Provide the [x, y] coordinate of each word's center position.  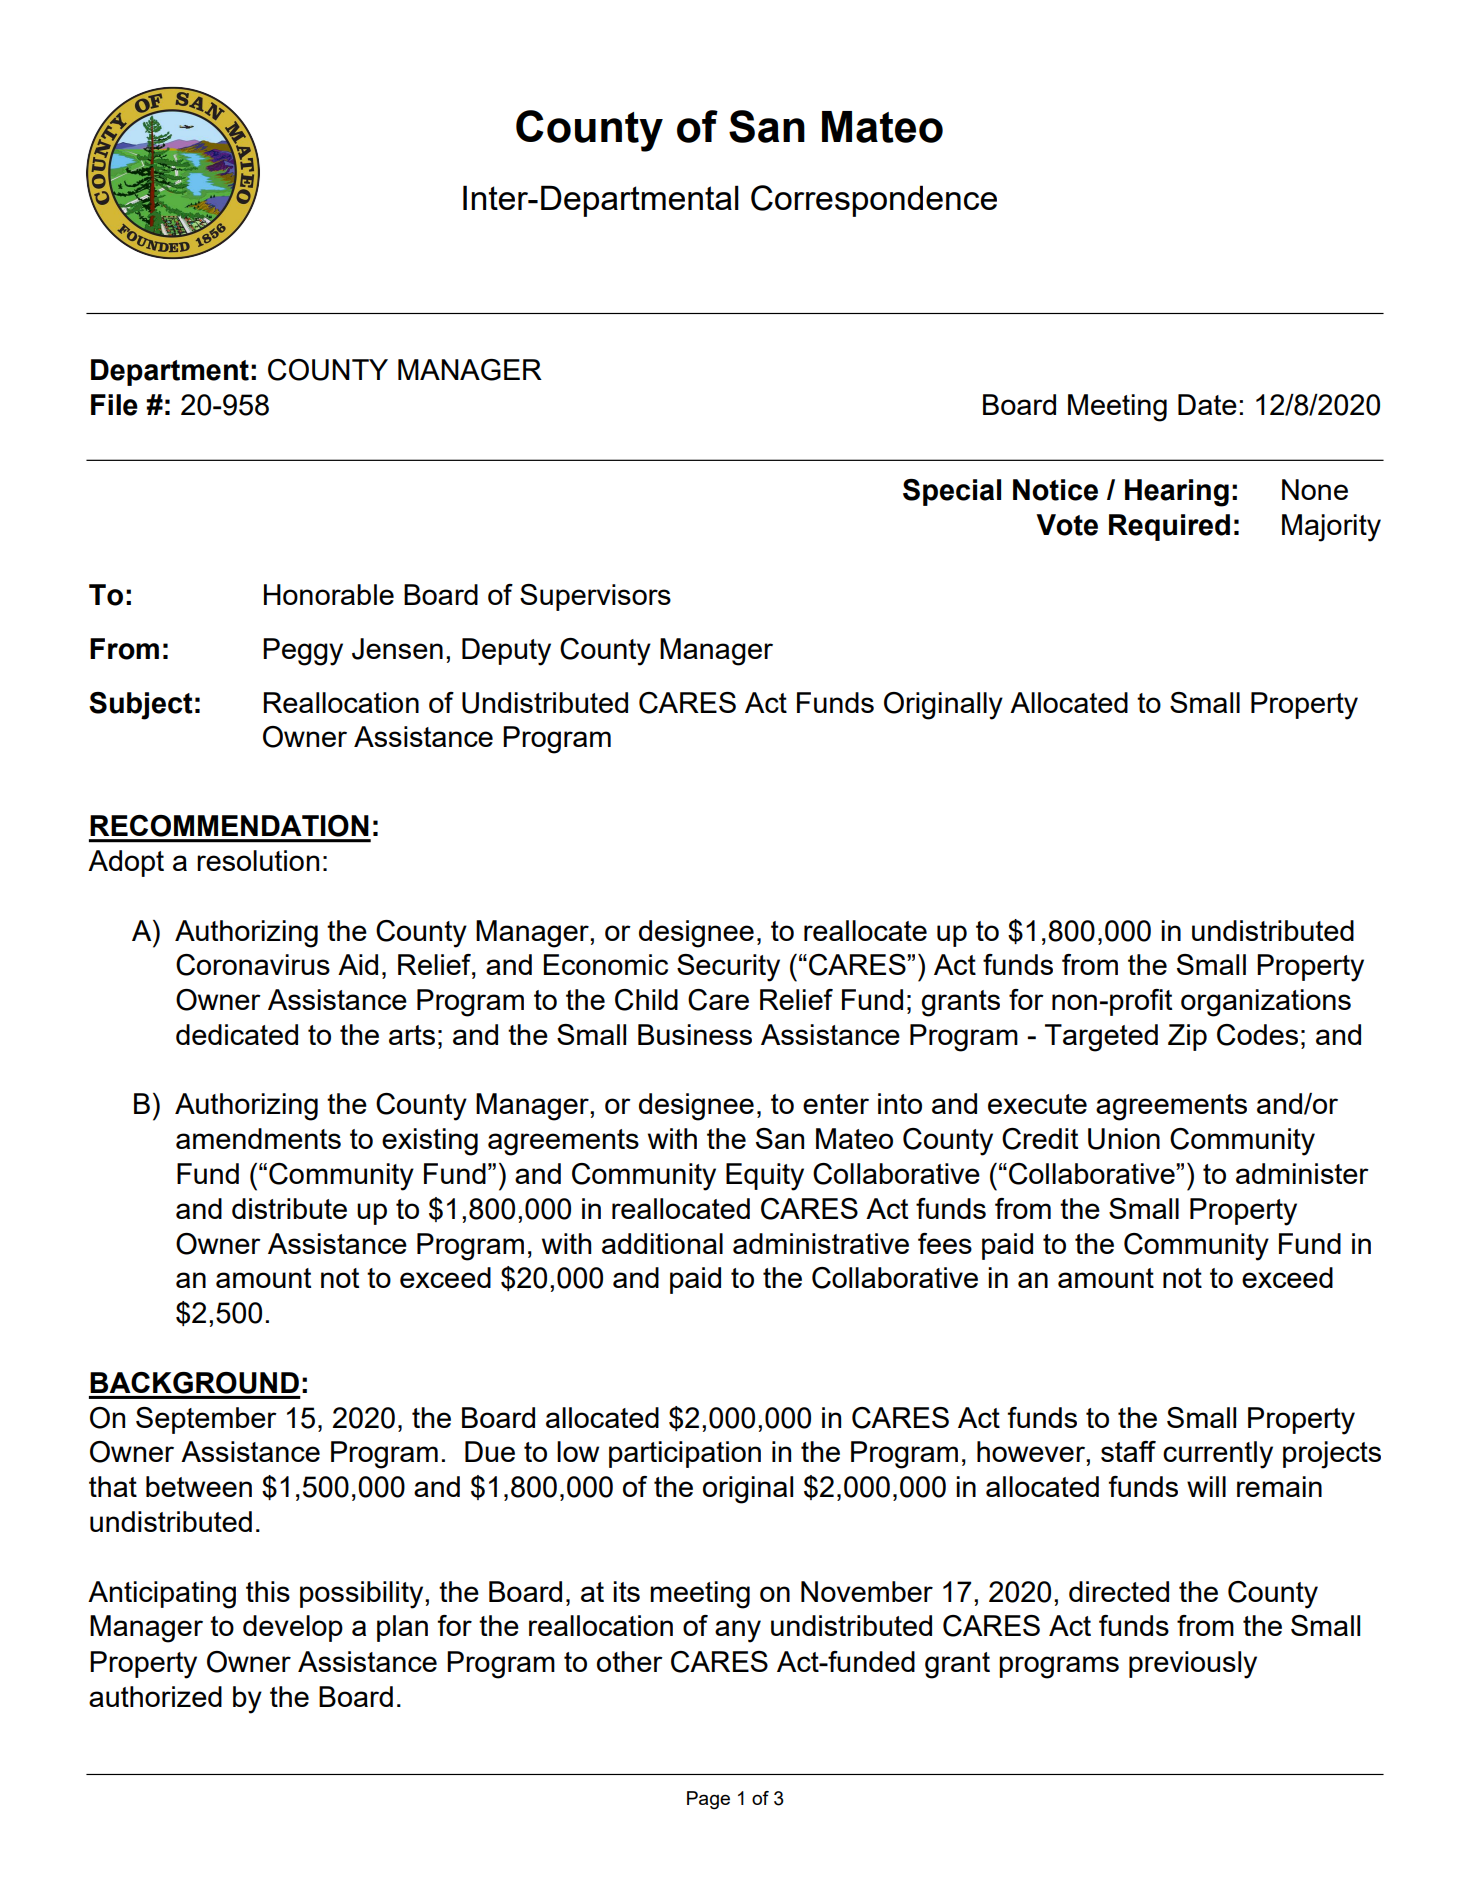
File [114, 405]
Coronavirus [253, 965]
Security [728, 968]
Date [1207, 404]
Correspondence [874, 201]
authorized [155, 1696]
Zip [1187, 1037]
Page [708, 1800]
